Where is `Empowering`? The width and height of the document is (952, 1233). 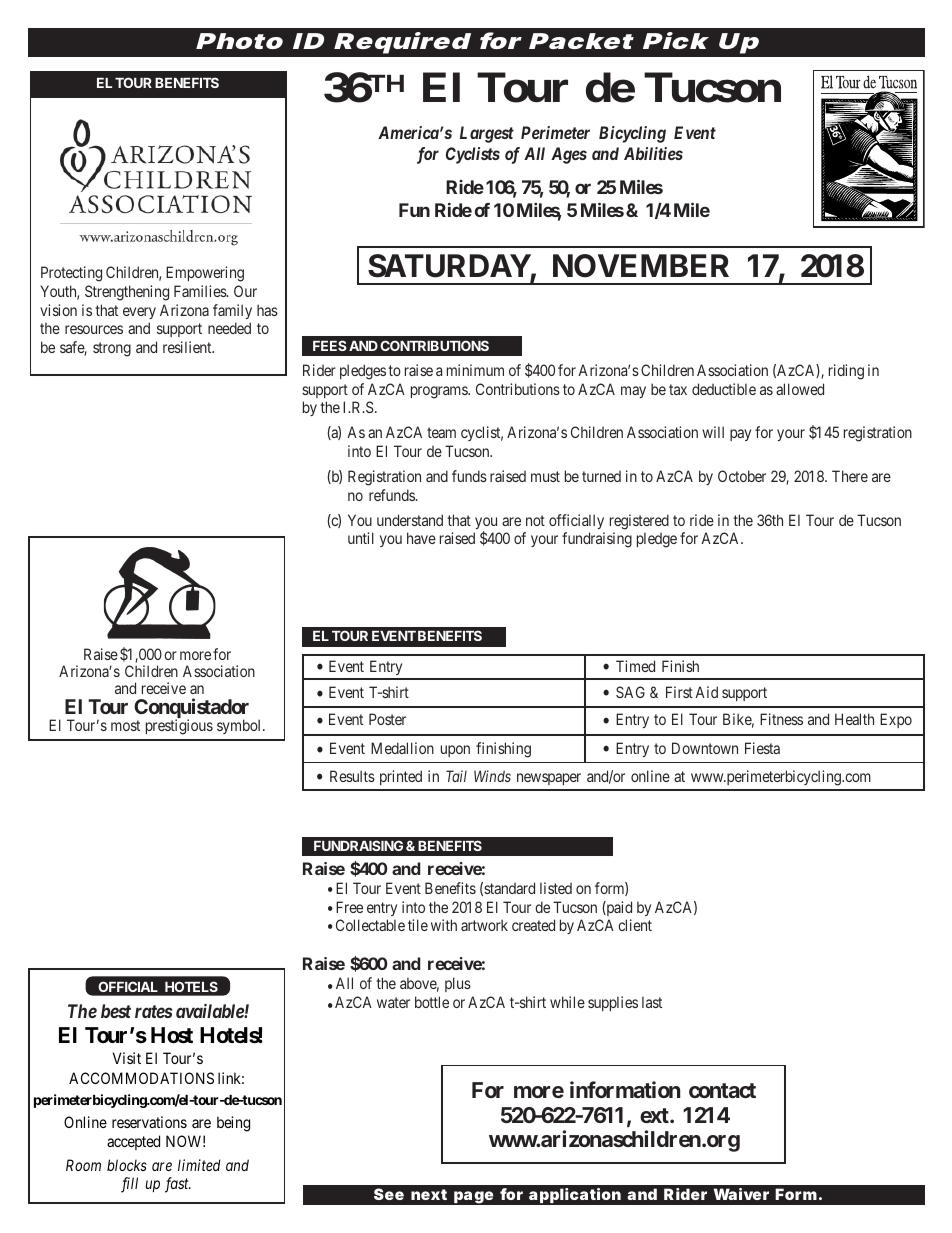 Empowering is located at coordinates (205, 274).
